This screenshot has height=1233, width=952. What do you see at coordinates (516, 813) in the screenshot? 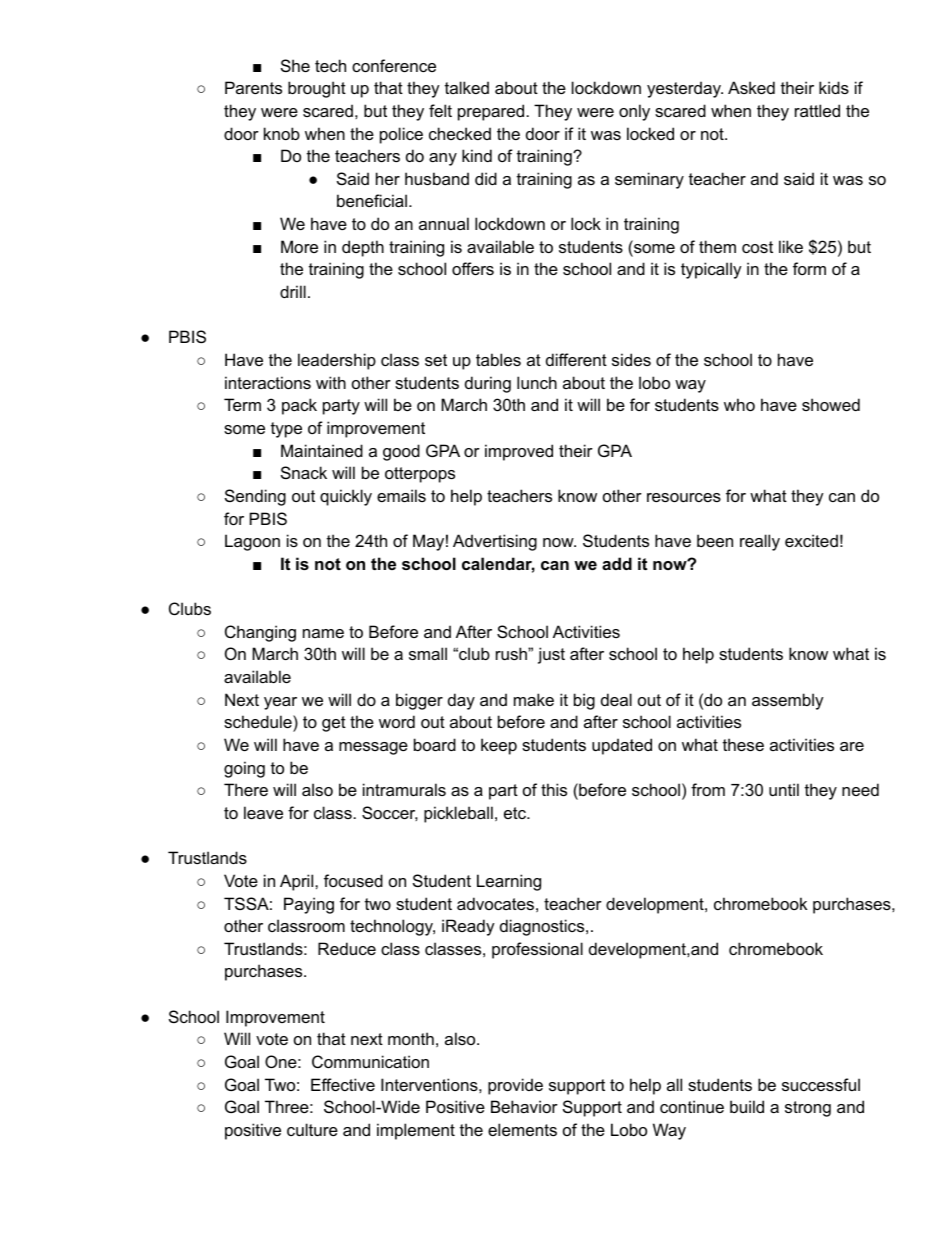
I see `etc` at bounding box center [516, 813].
